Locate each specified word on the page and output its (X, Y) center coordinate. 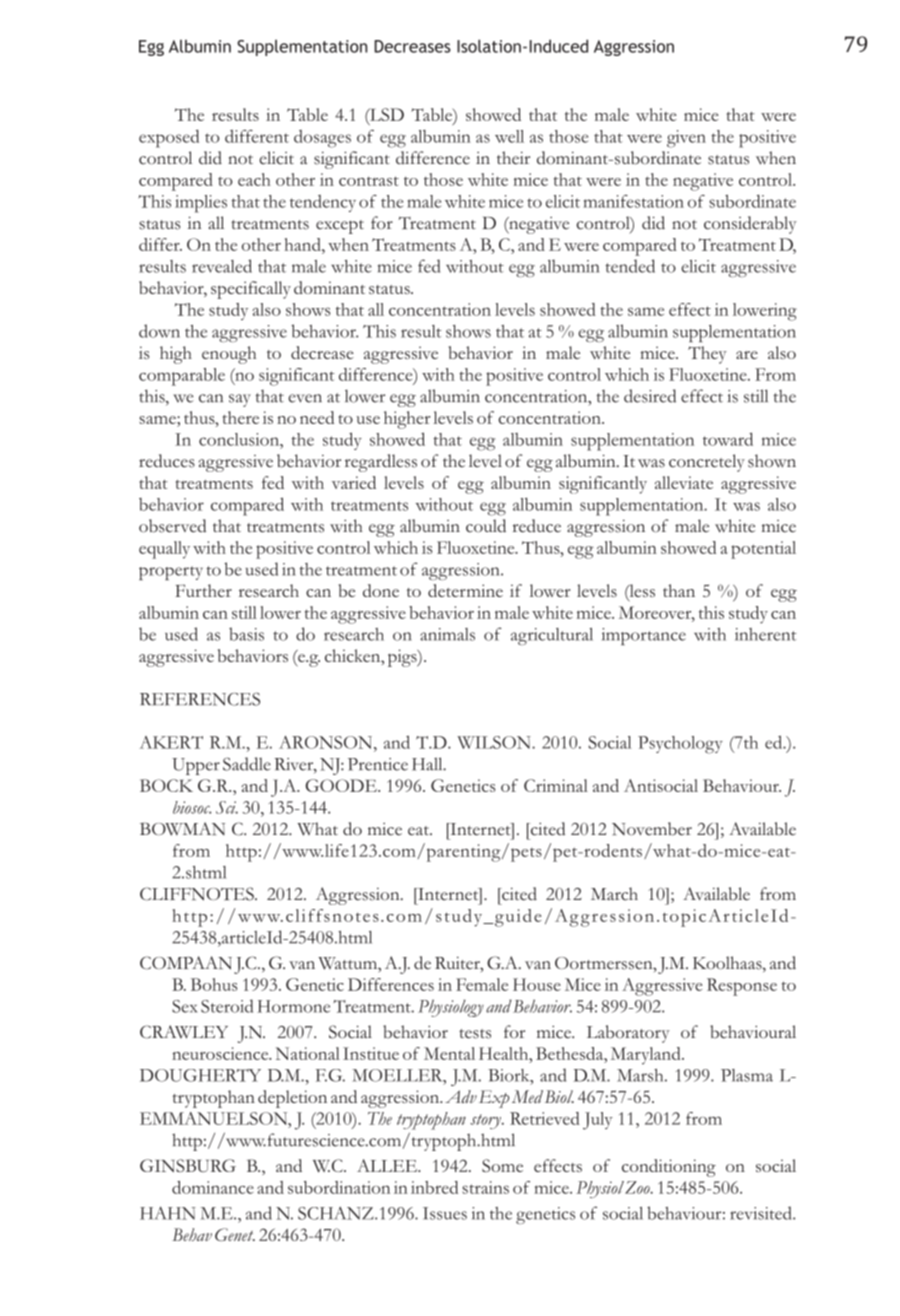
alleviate (684, 482)
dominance (213, 1187)
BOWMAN (182, 829)
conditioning (669, 1168)
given (686, 139)
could (486, 526)
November (652, 829)
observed (172, 526)
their (513, 158)
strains (485, 1187)
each (254, 179)
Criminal (556, 785)
